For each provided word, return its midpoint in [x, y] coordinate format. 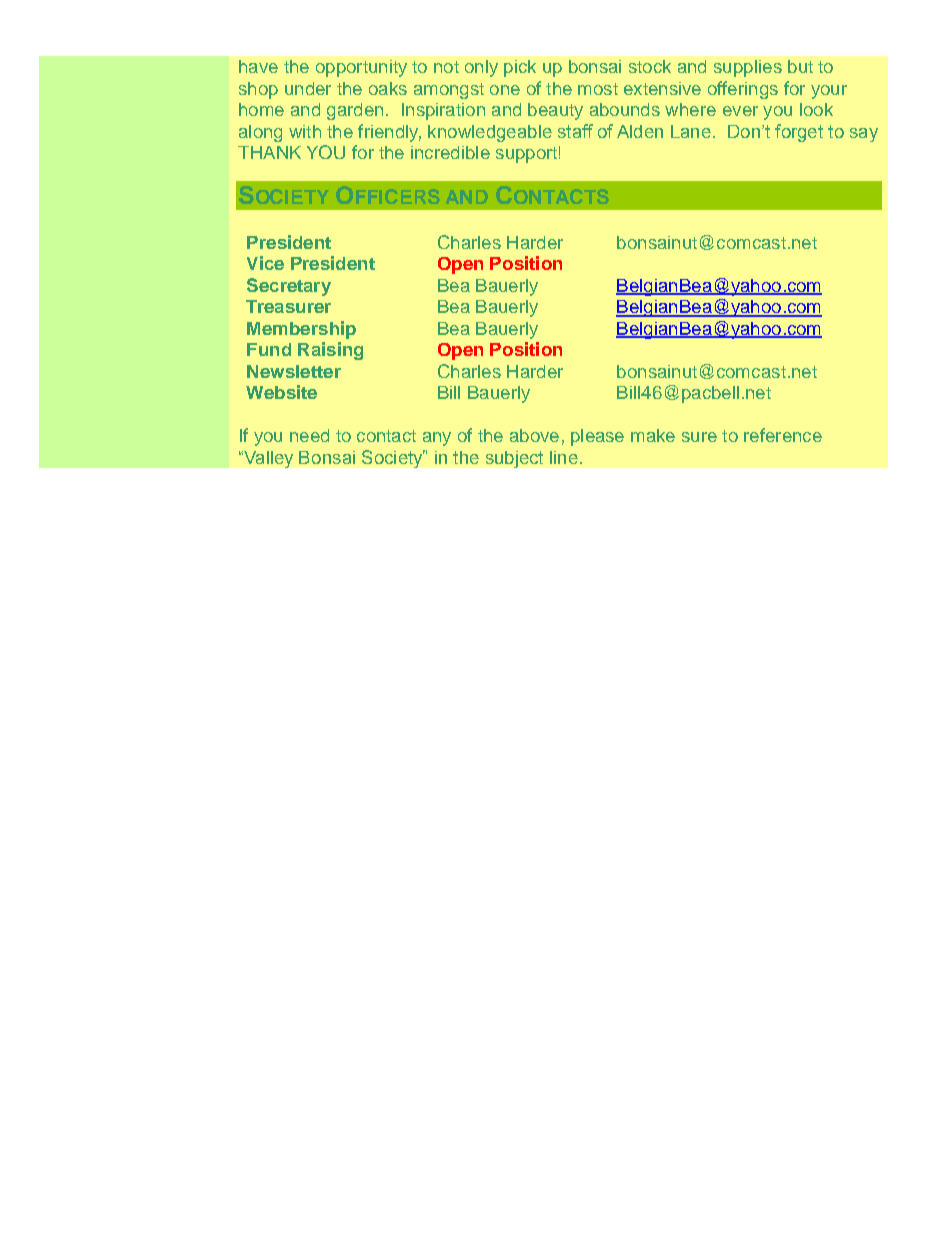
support [526, 155]
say [864, 135]
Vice [265, 263]
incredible [450, 152]
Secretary [289, 287]
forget [799, 133]
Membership [301, 330]
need [309, 435]
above [534, 435]
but [800, 66]
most [598, 89]
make [653, 435]
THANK [269, 152]
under [308, 88]
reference [783, 435]
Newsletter [294, 371]
